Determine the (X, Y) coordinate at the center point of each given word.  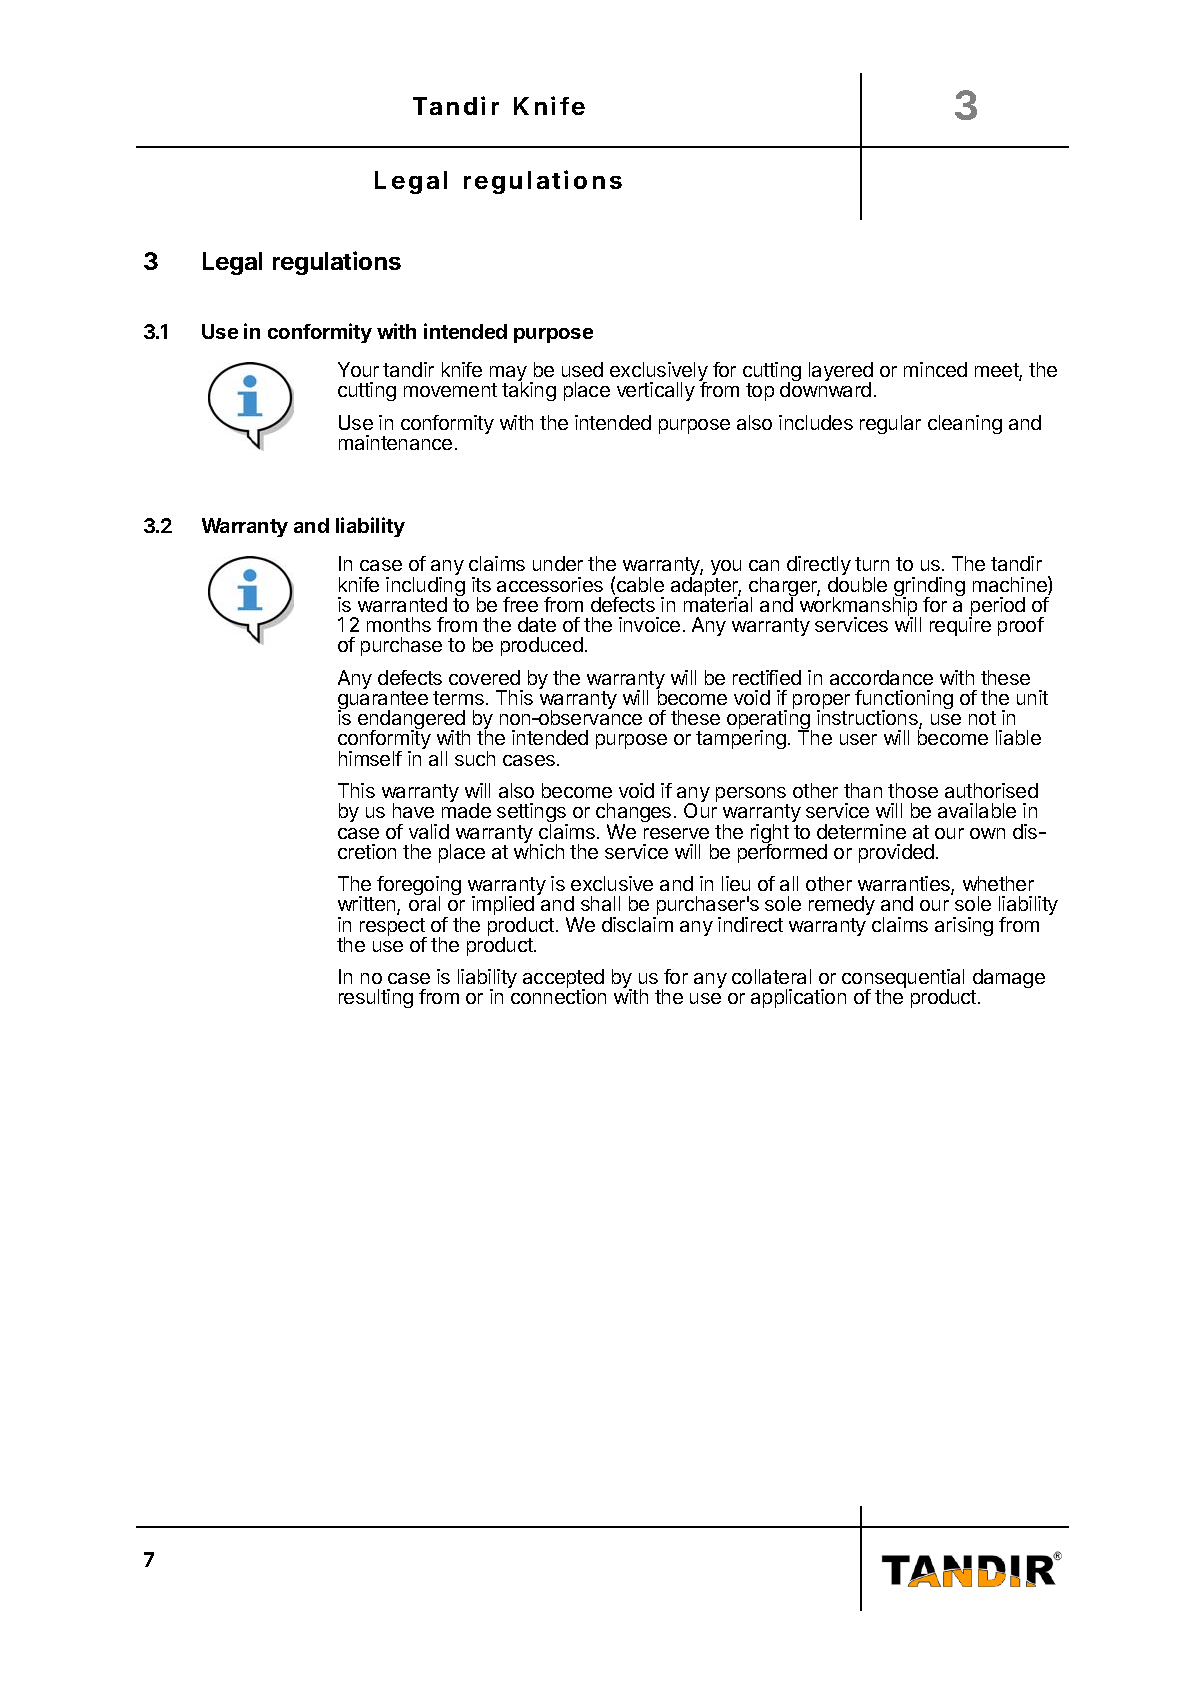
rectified (767, 677)
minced (935, 369)
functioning (904, 701)
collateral (771, 976)
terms (458, 698)
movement (450, 390)
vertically (656, 391)
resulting (376, 998)
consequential (903, 980)
